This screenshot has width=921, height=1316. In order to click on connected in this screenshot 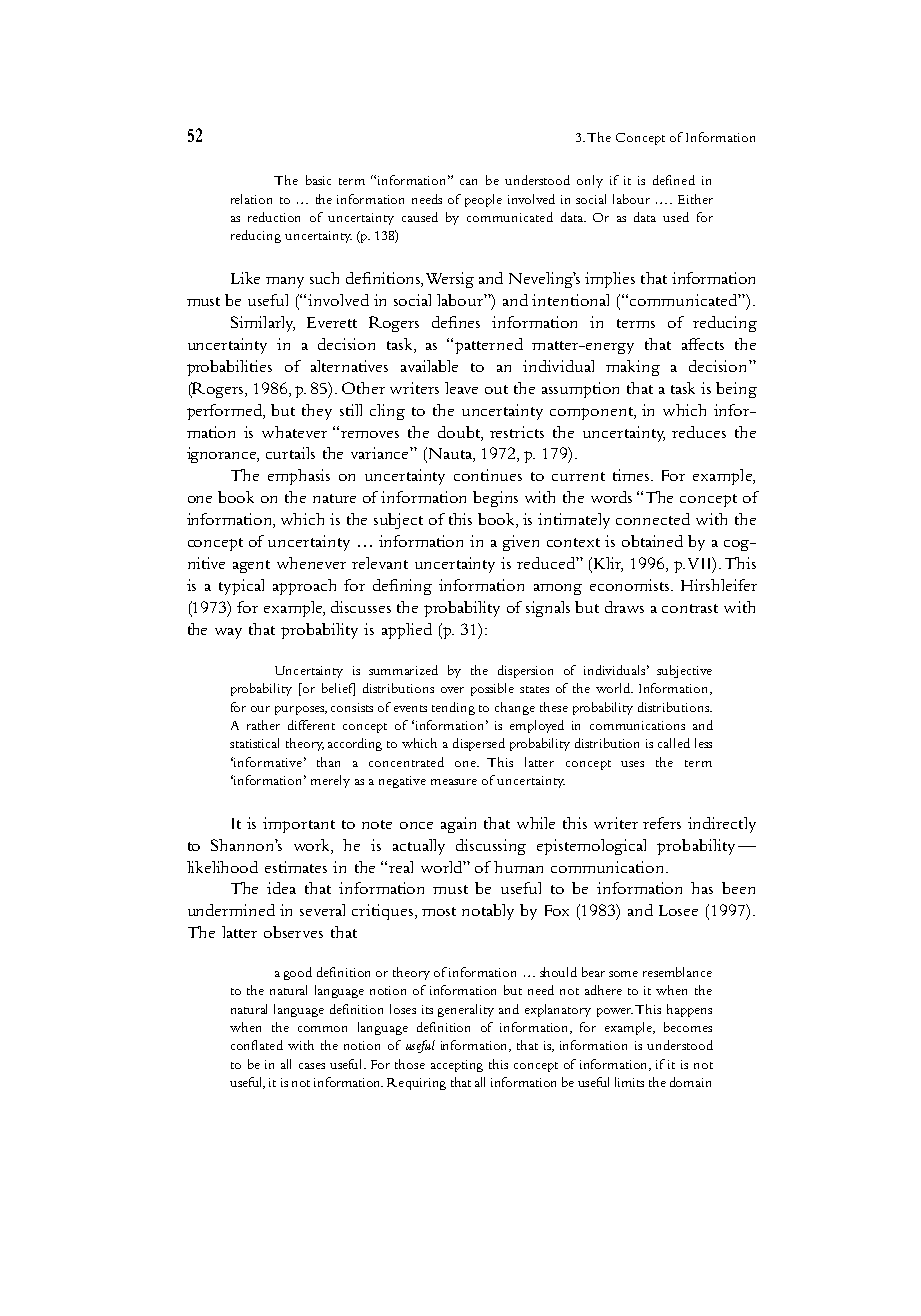, I will do `click(653, 519)`.
